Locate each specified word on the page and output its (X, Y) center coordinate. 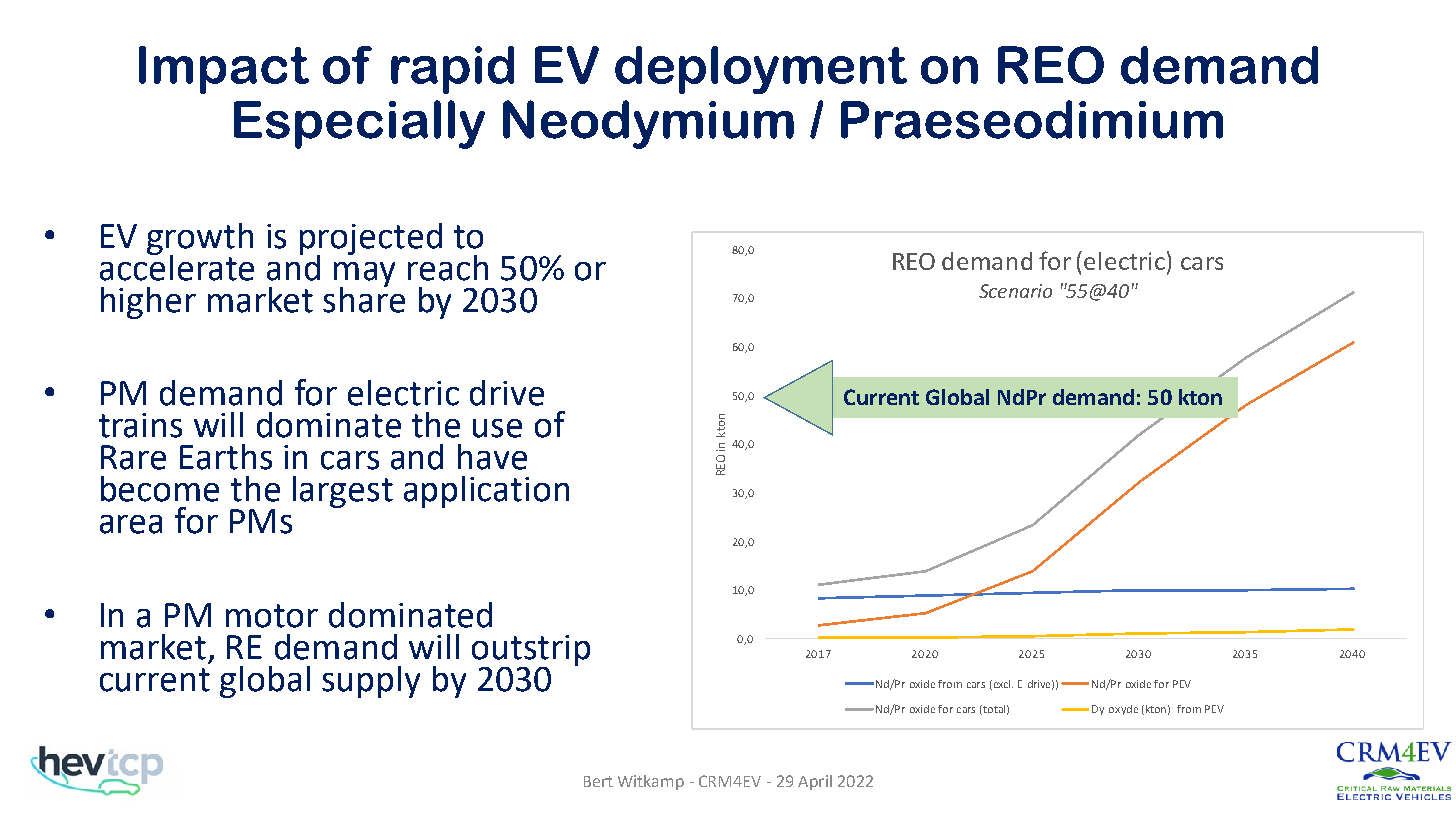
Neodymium (648, 124)
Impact (224, 70)
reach (448, 268)
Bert (598, 781)
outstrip (531, 651)
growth (200, 240)
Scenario (1015, 291)
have (492, 457)
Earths (226, 457)
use (497, 428)
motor (272, 616)
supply (371, 682)
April (815, 782)
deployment (761, 70)
